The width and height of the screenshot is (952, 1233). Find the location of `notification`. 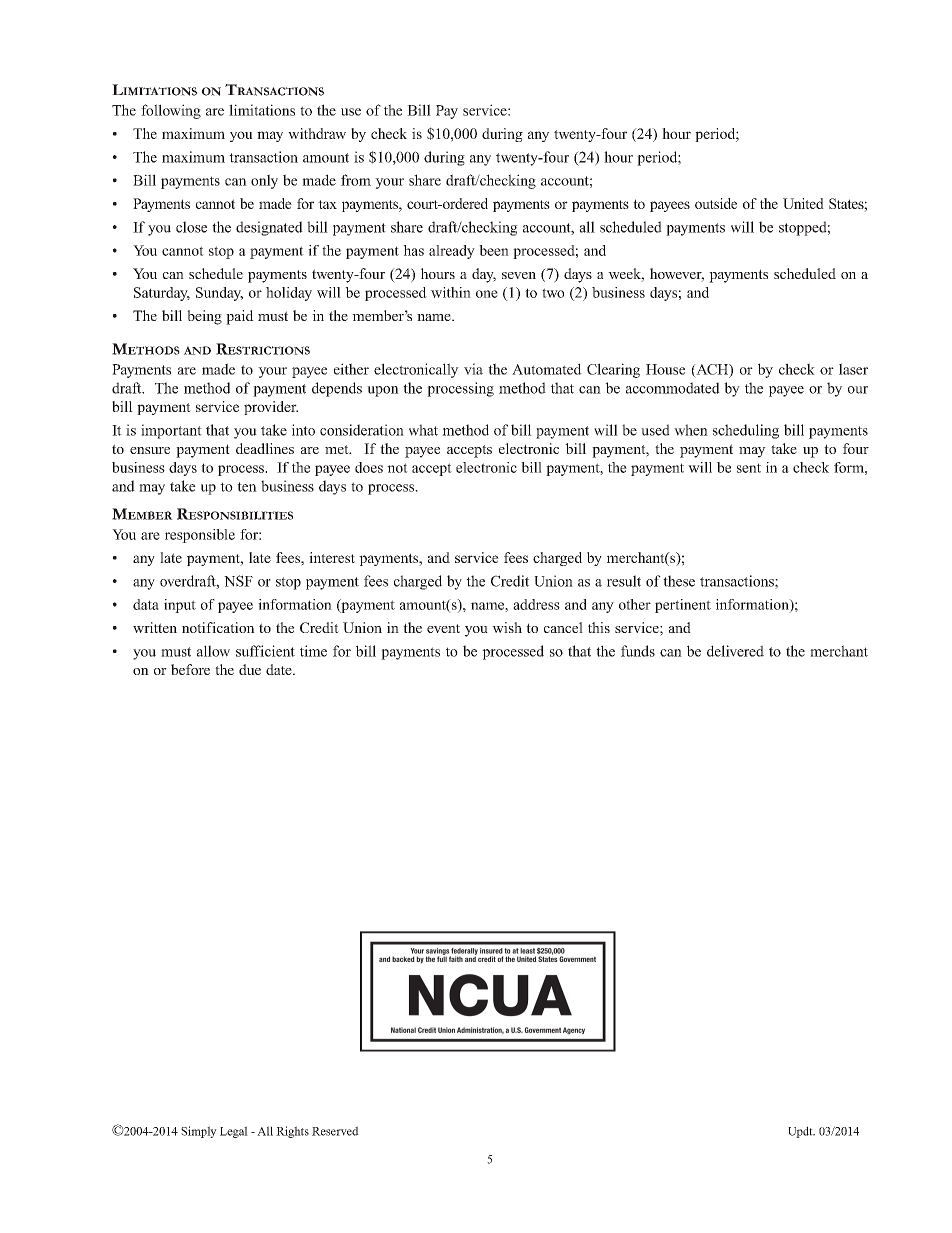

notification is located at coordinates (218, 627).
